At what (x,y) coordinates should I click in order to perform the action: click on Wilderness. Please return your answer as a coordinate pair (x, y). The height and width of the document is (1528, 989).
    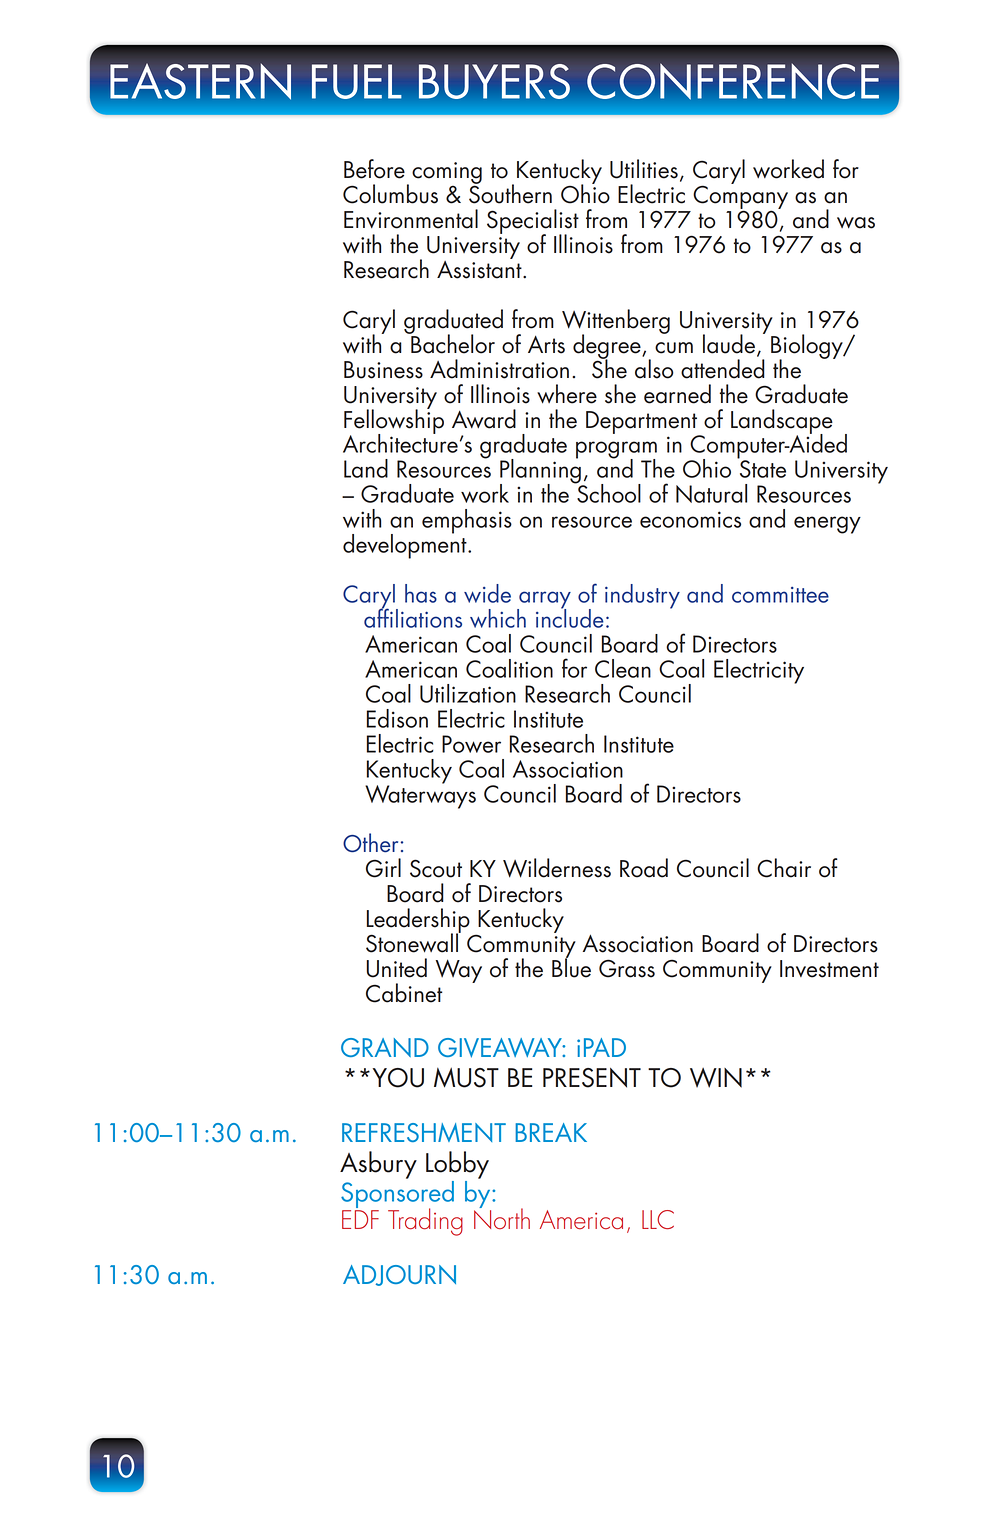
    Looking at the image, I should click on (557, 868).
